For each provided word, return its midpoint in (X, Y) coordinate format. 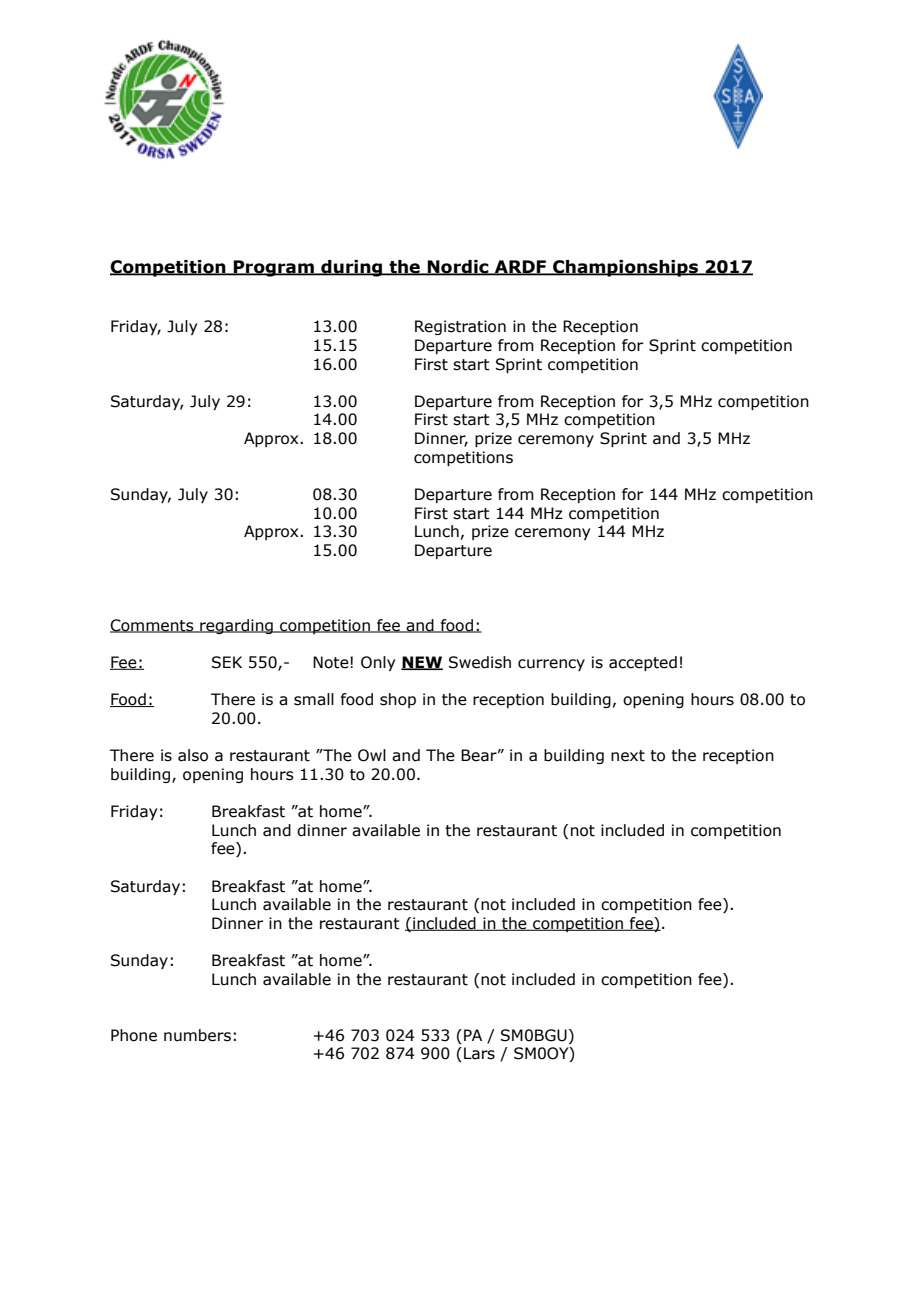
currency (551, 665)
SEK (227, 662)
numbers (197, 1035)
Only (378, 663)
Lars (479, 1053)
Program (274, 268)
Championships (625, 268)
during (352, 268)
